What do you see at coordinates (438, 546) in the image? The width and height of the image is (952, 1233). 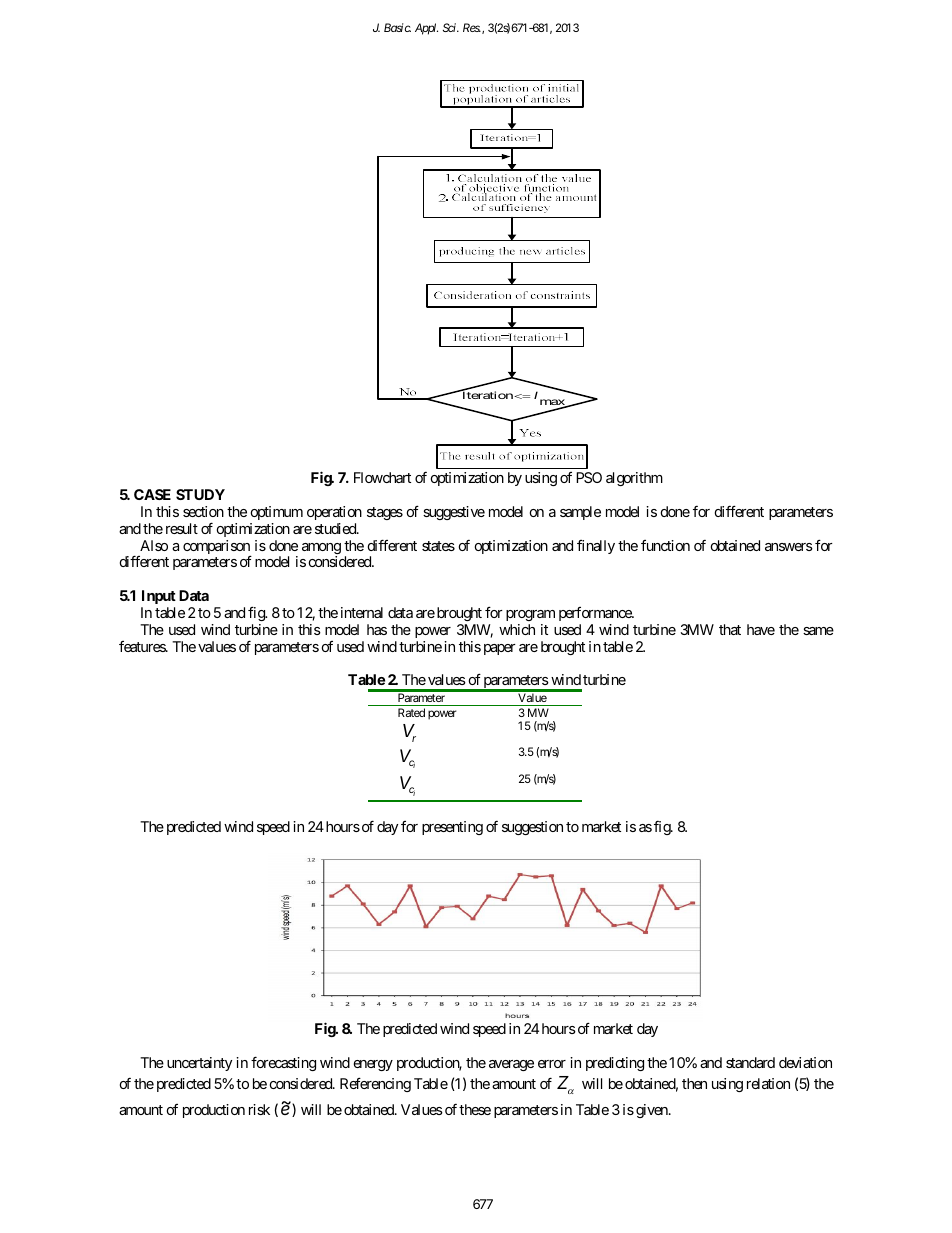 I see `states` at bounding box center [438, 546].
